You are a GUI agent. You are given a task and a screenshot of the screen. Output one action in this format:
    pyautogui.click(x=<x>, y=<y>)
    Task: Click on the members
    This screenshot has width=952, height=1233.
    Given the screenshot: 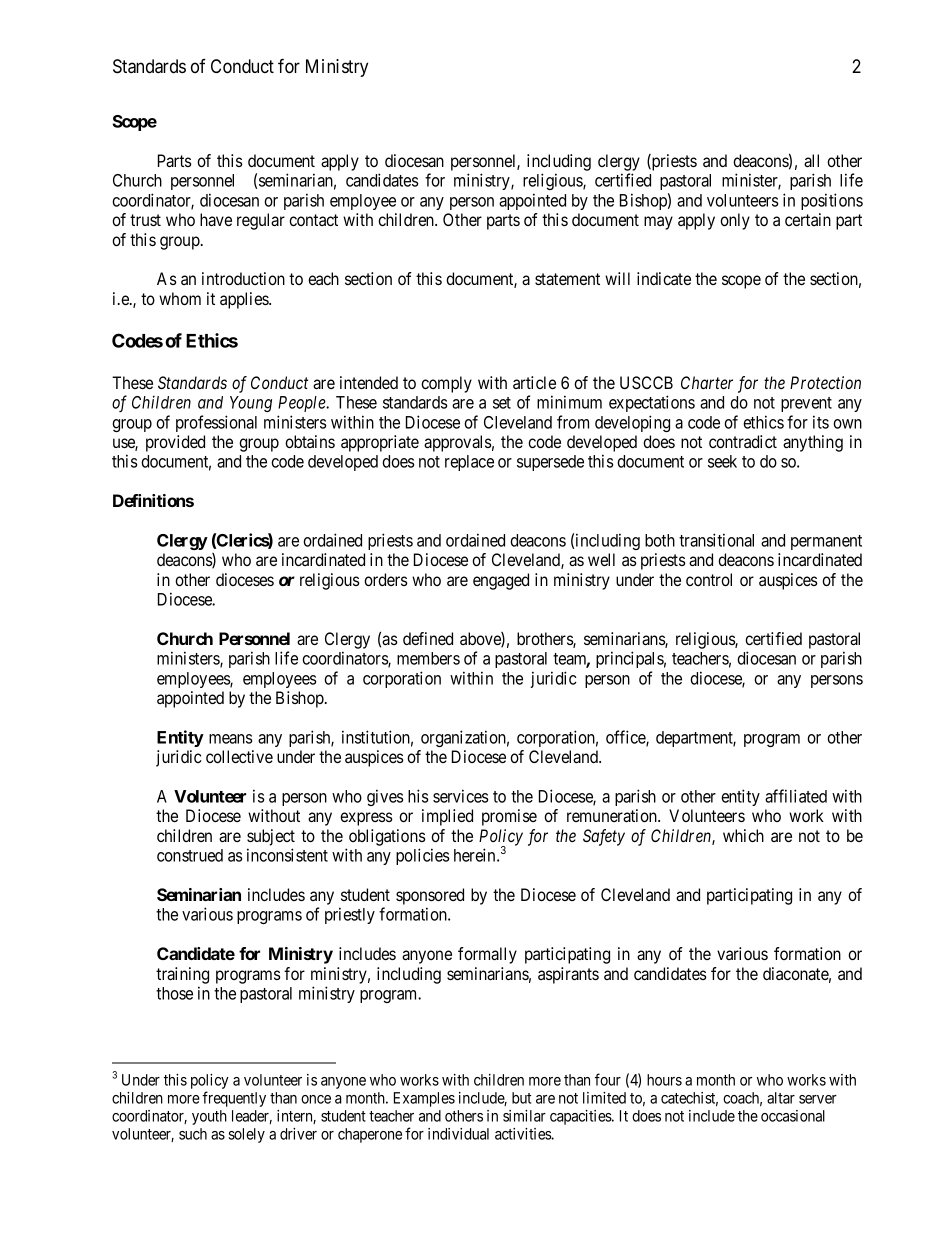 What is the action you would take?
    pyautogui.click(x=428, y=658)
